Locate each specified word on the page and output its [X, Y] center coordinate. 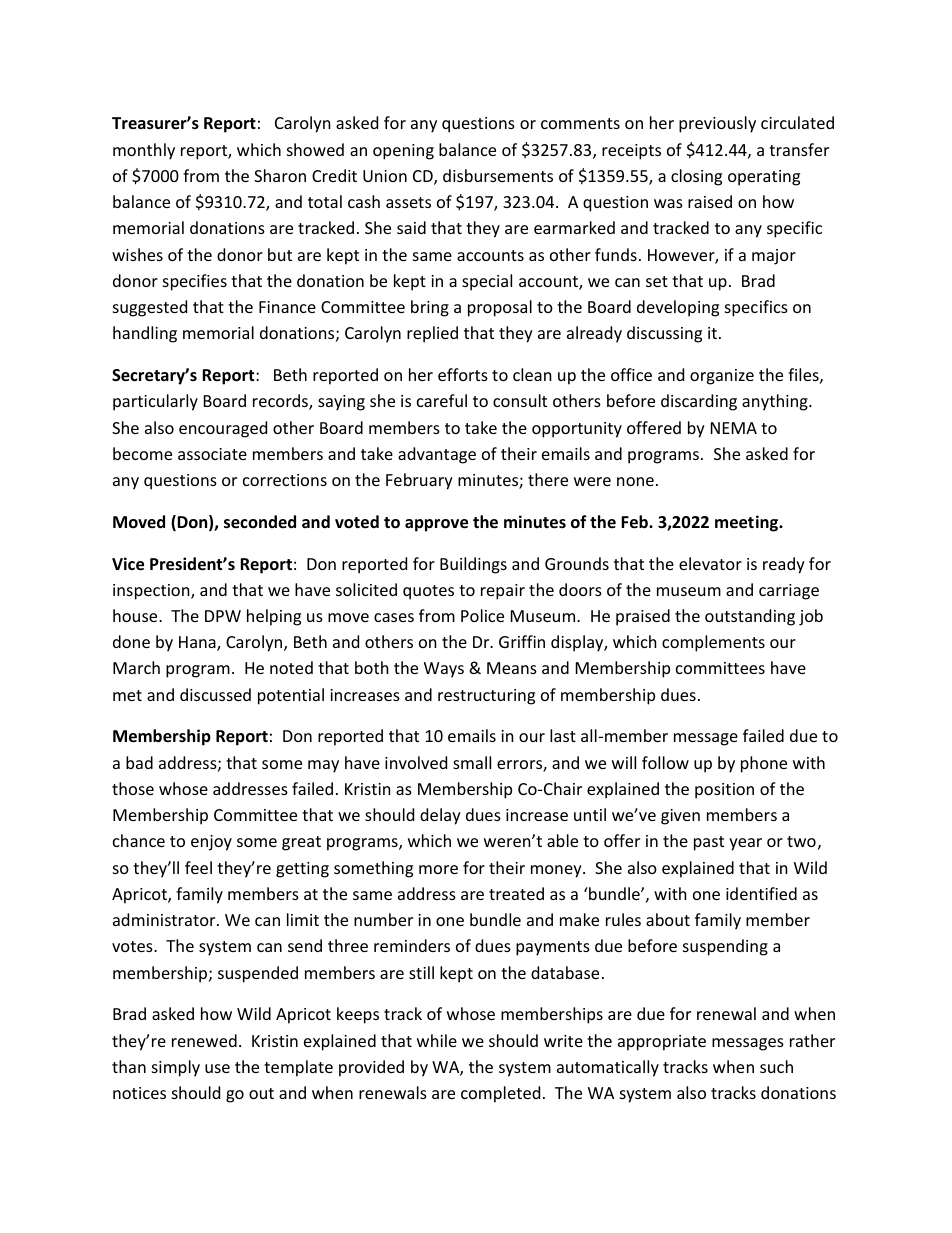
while [437, 1040]
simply [176, 1068]
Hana [198, 643]
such [776, 1066]
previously [717, 124]
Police [482, 615]
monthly [144, 151]
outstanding [750, 617]
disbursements [498, 175]
